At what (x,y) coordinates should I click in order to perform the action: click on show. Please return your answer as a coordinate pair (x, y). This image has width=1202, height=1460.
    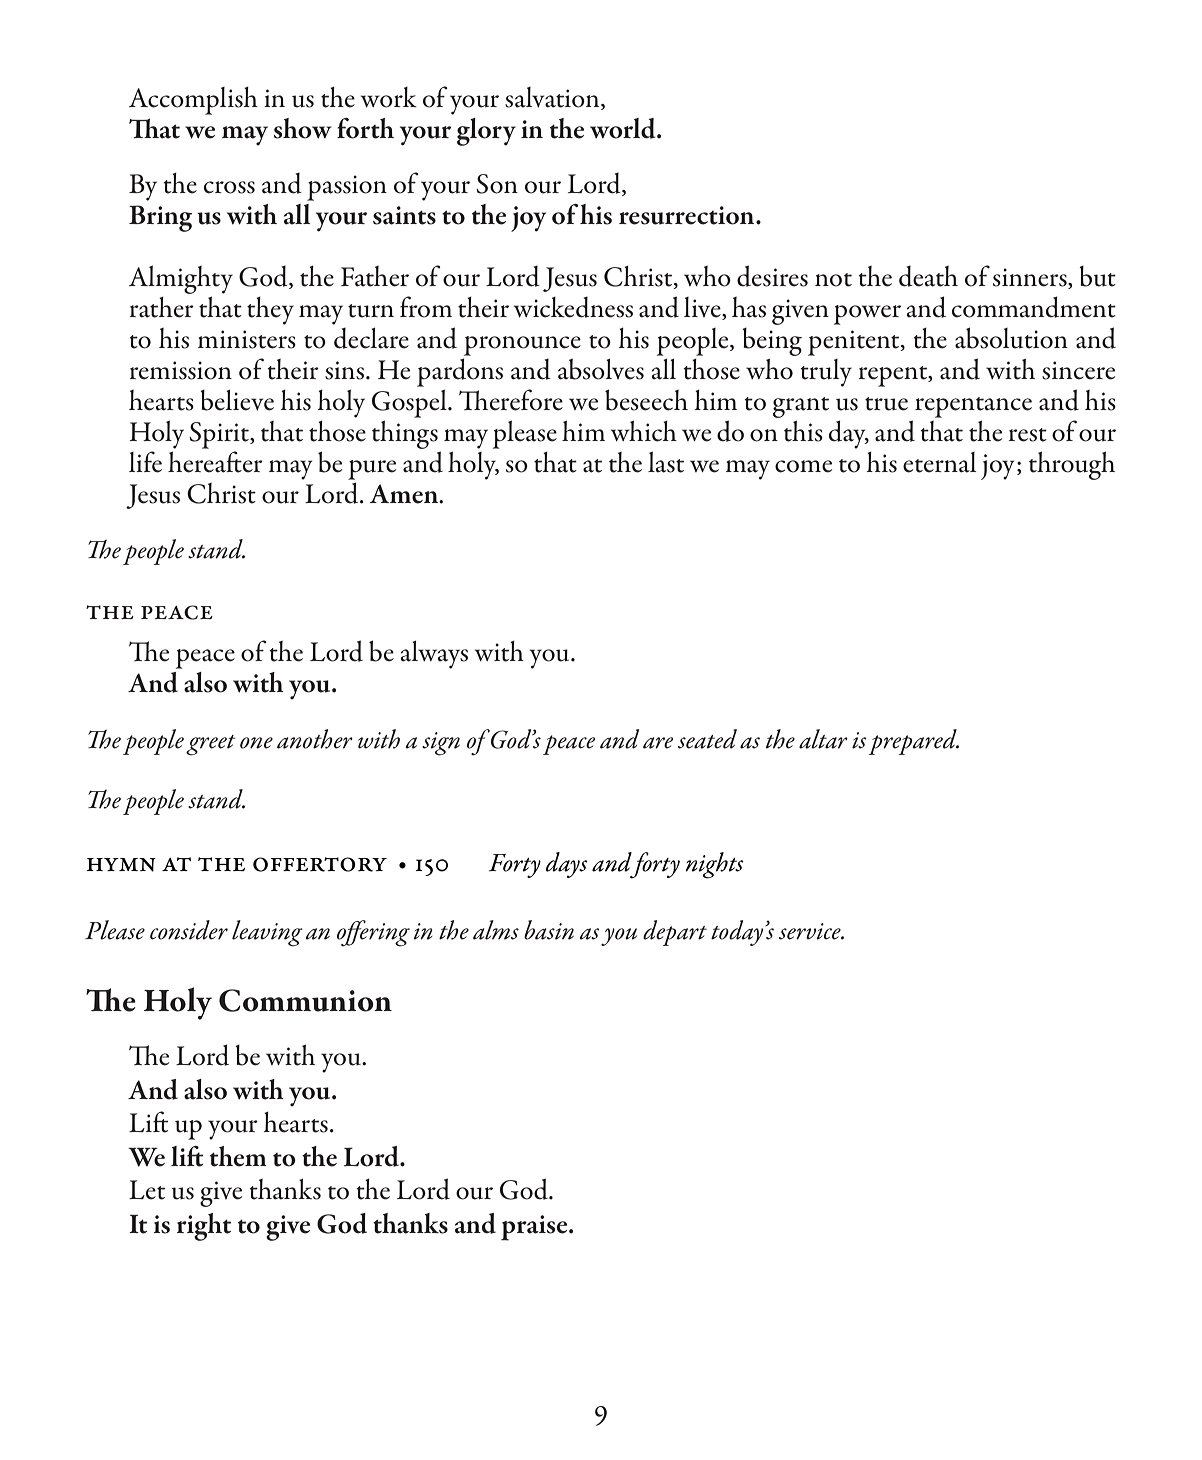
    Looking at the image, I should click on (303, 128).
